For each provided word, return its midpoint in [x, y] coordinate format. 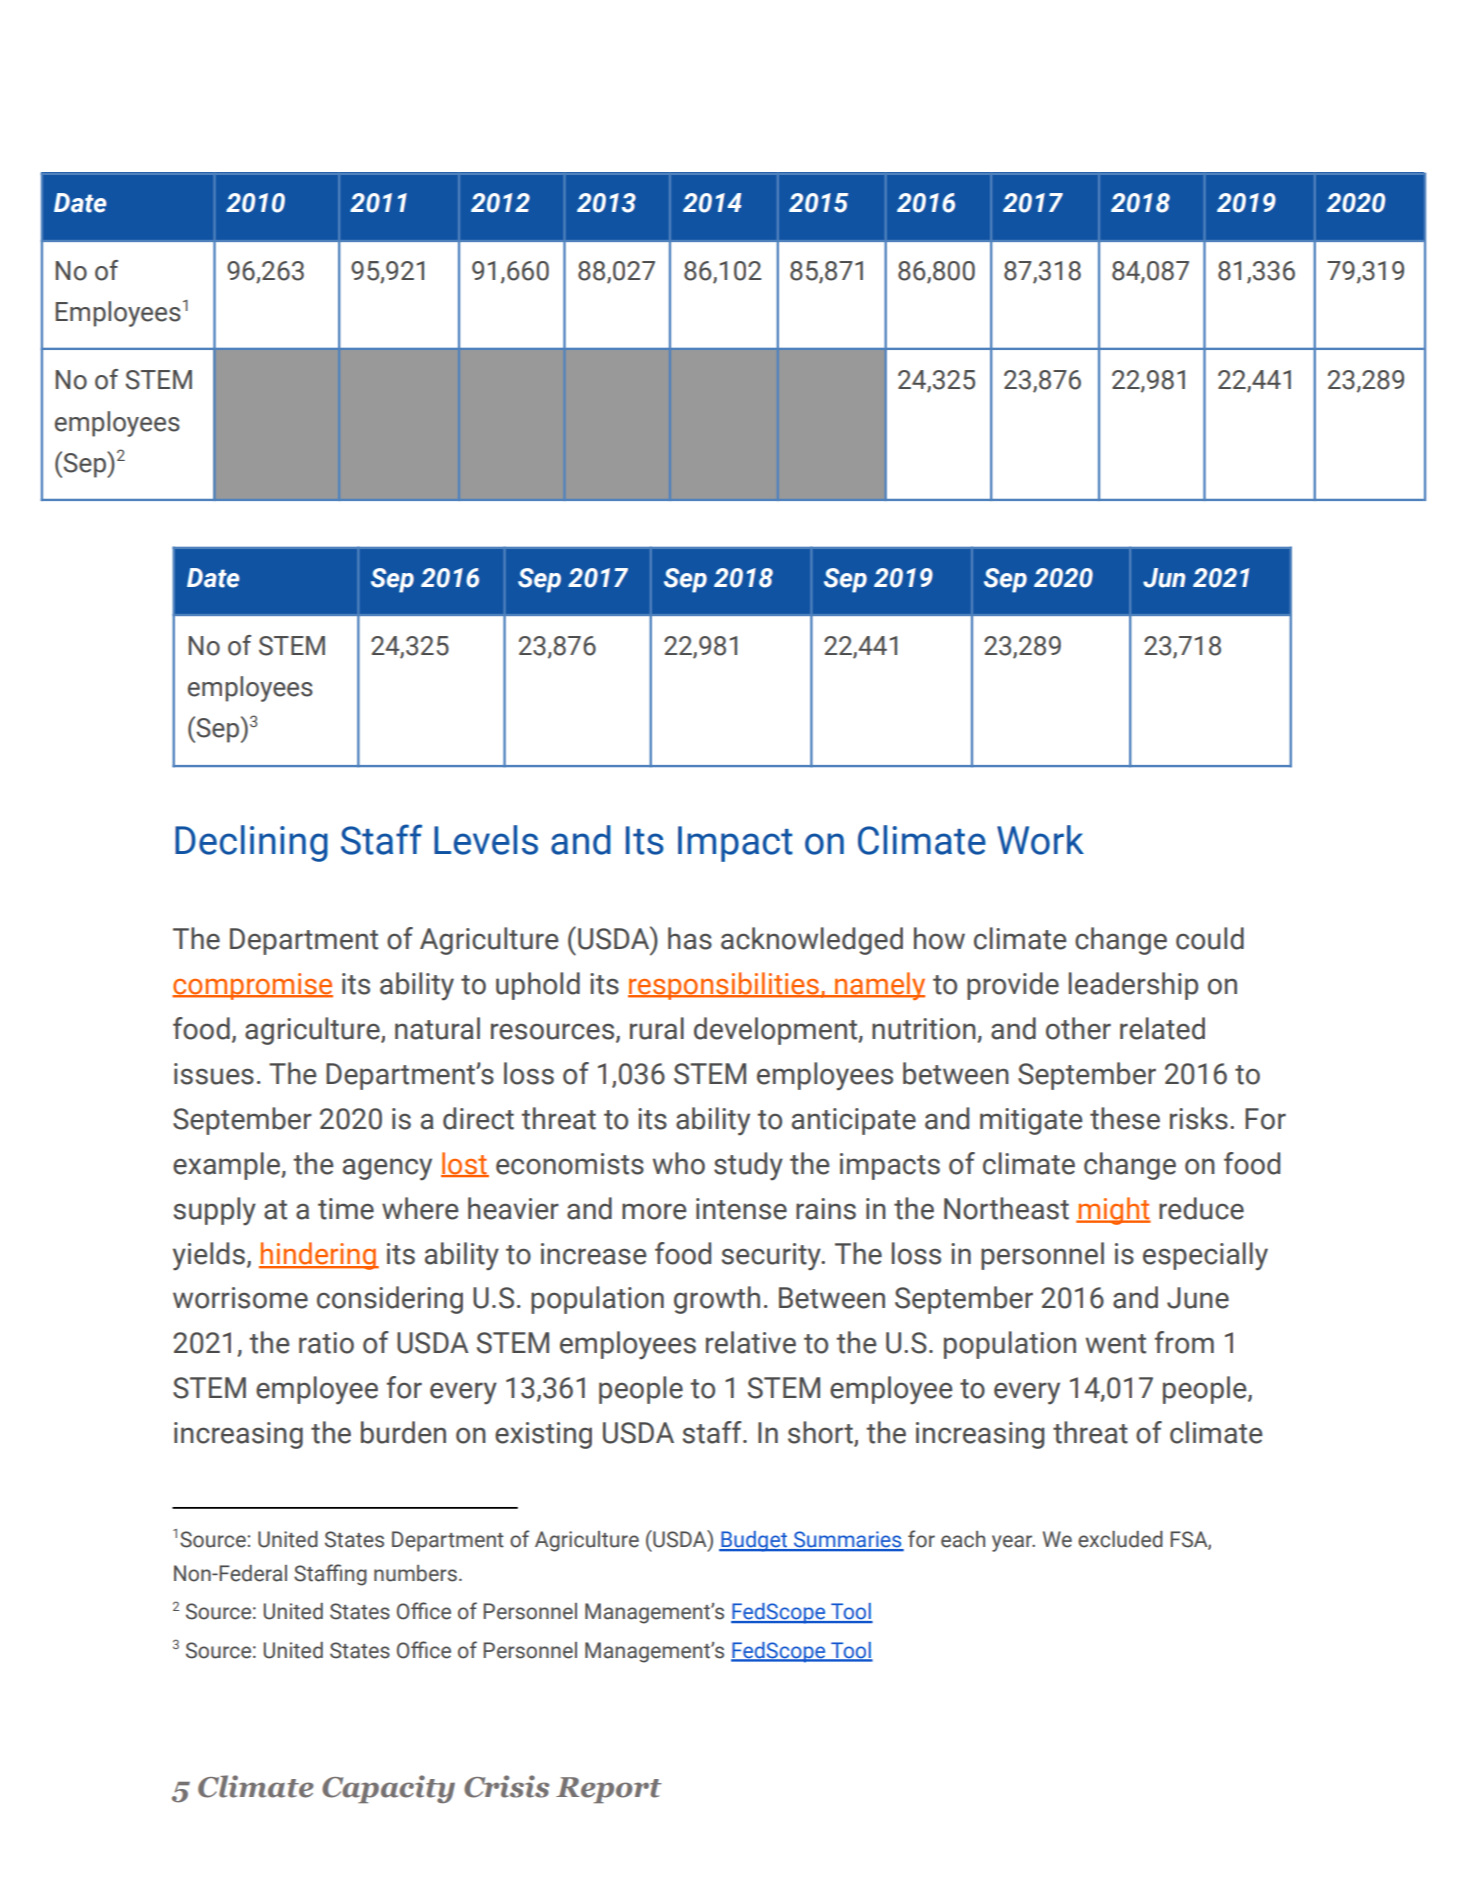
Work [1040, 840]
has [690, 938]
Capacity [388, 1789]
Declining [251, 843]
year [1013, 1543]
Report [609, 1790]
